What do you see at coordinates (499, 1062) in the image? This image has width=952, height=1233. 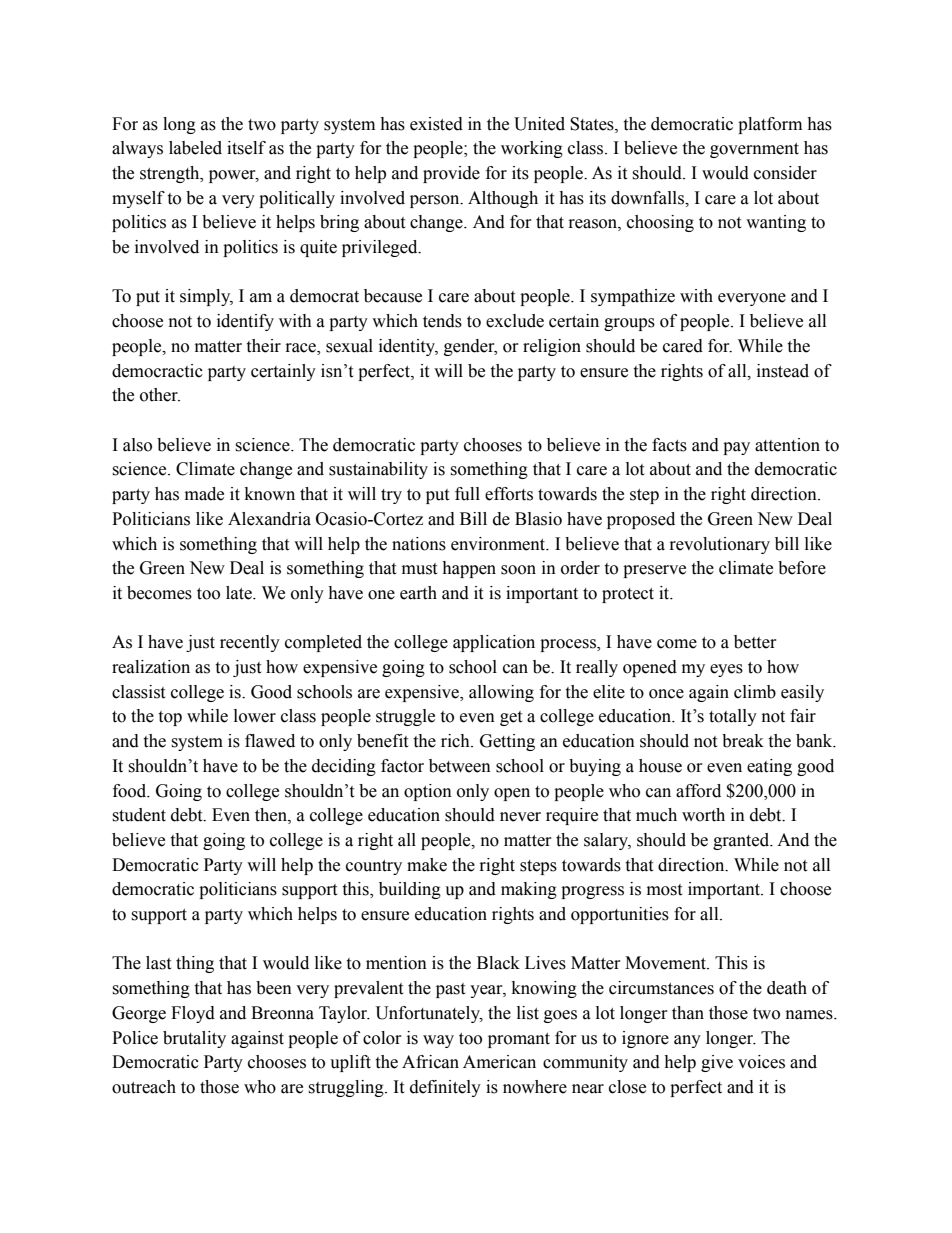 I see `American` at bounding box center [499, 1062].
